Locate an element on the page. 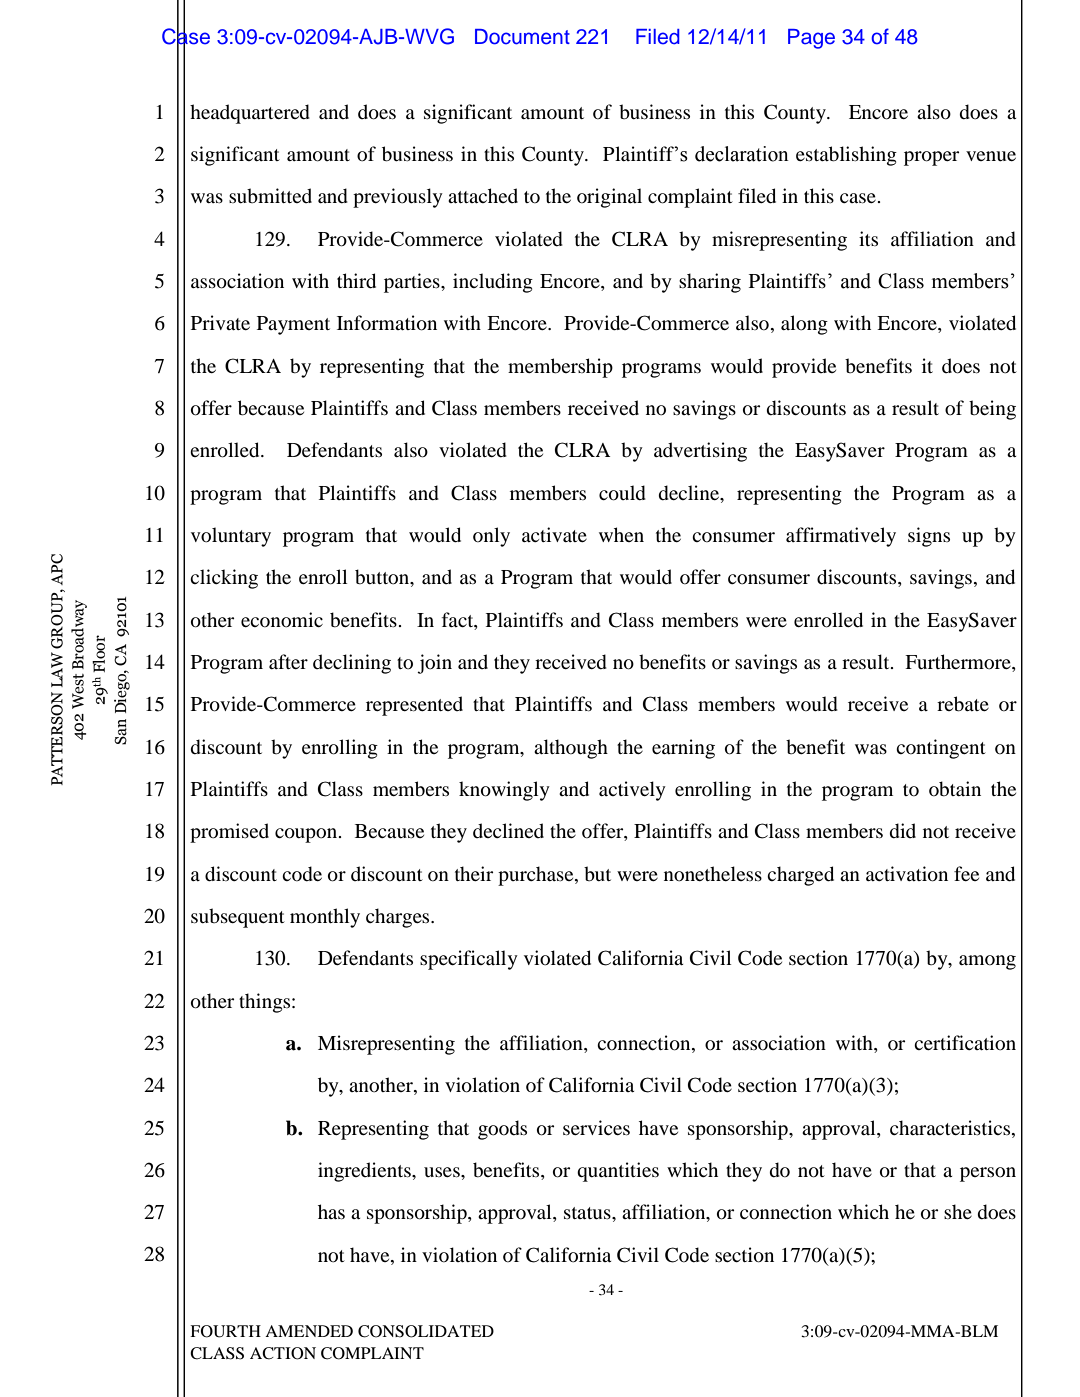 This page has width=1080, height=1397. status is located at coordinates (588, 1213).
